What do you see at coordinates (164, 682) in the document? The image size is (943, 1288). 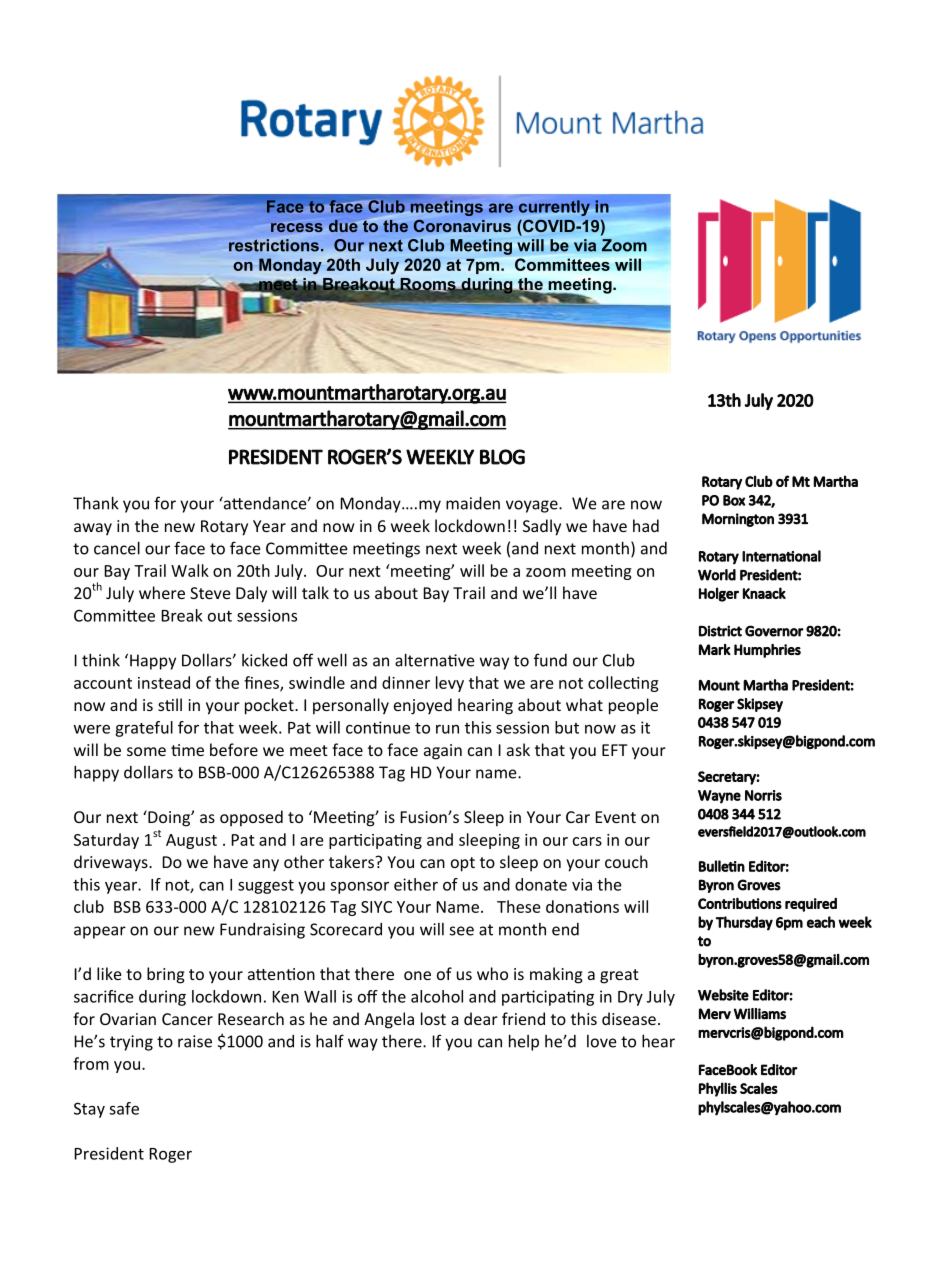 I see `instead` at bounding box center [164, 682].
